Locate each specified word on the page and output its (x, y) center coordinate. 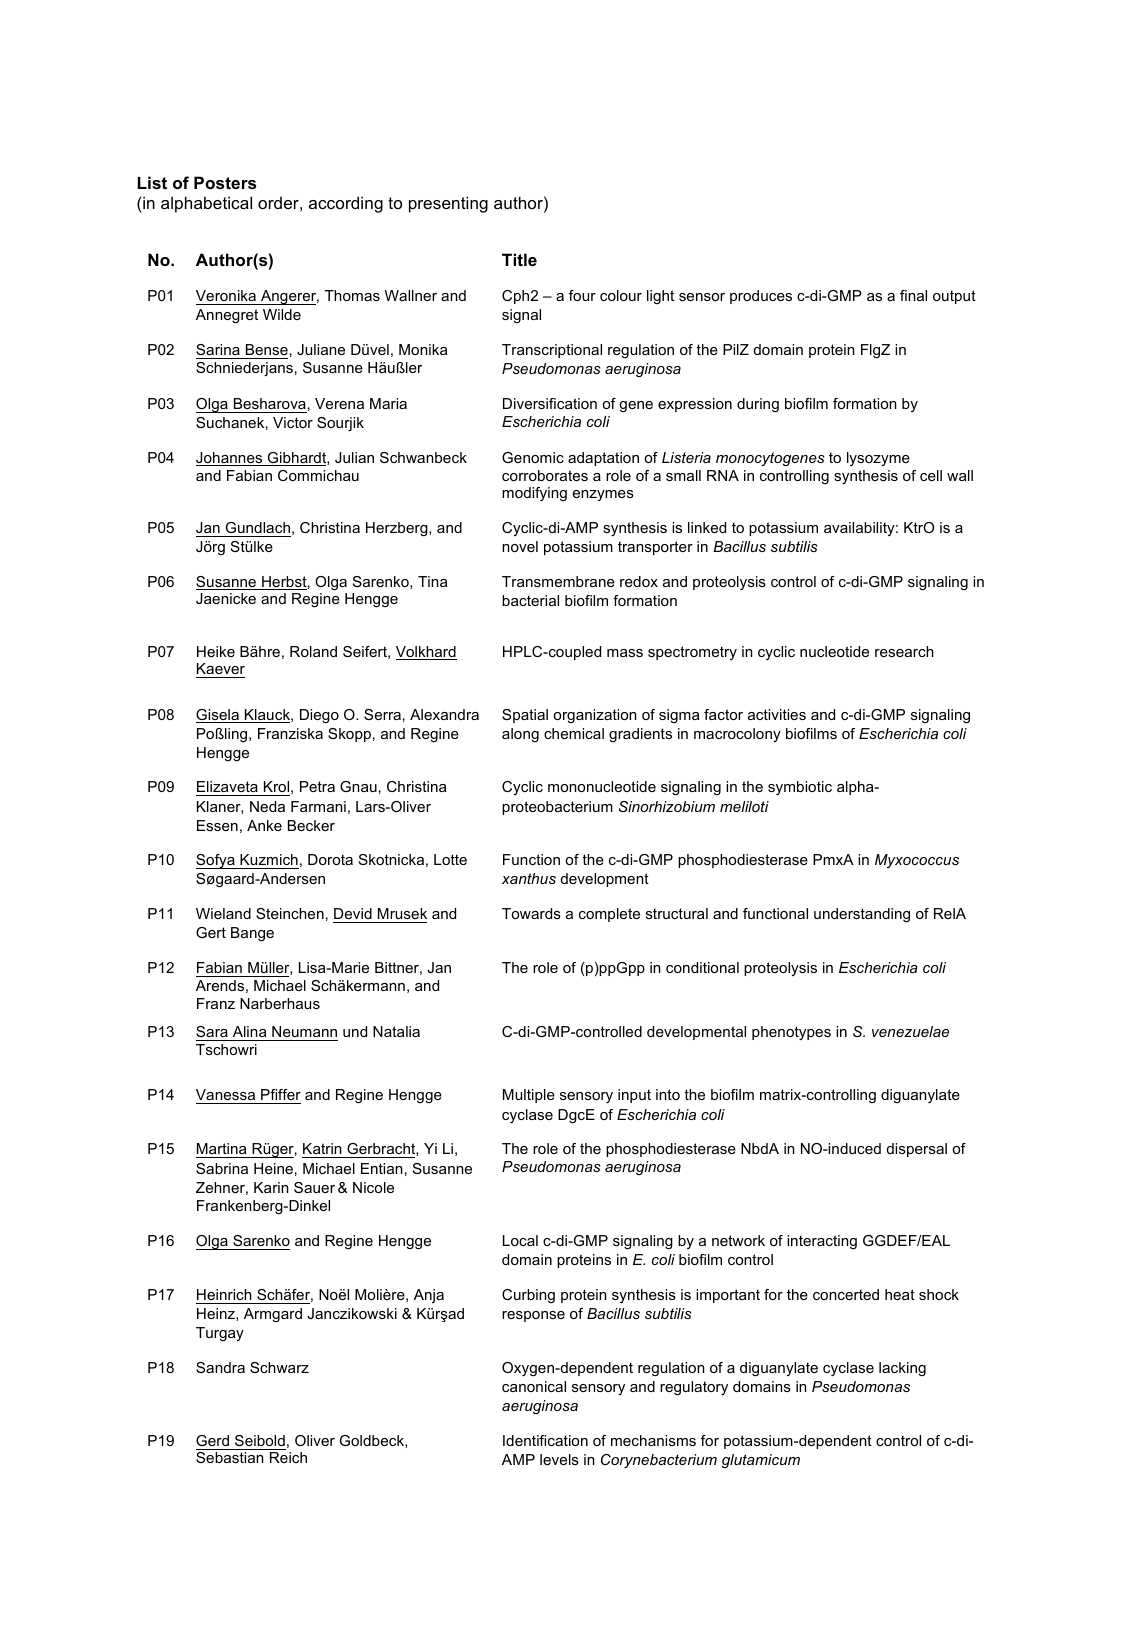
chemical (574, 733)
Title (519, 259)
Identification (545, 1440)
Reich (288, 1457)
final (913, 295)
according (346, 204)
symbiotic (800, 788)
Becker (311, 825)
